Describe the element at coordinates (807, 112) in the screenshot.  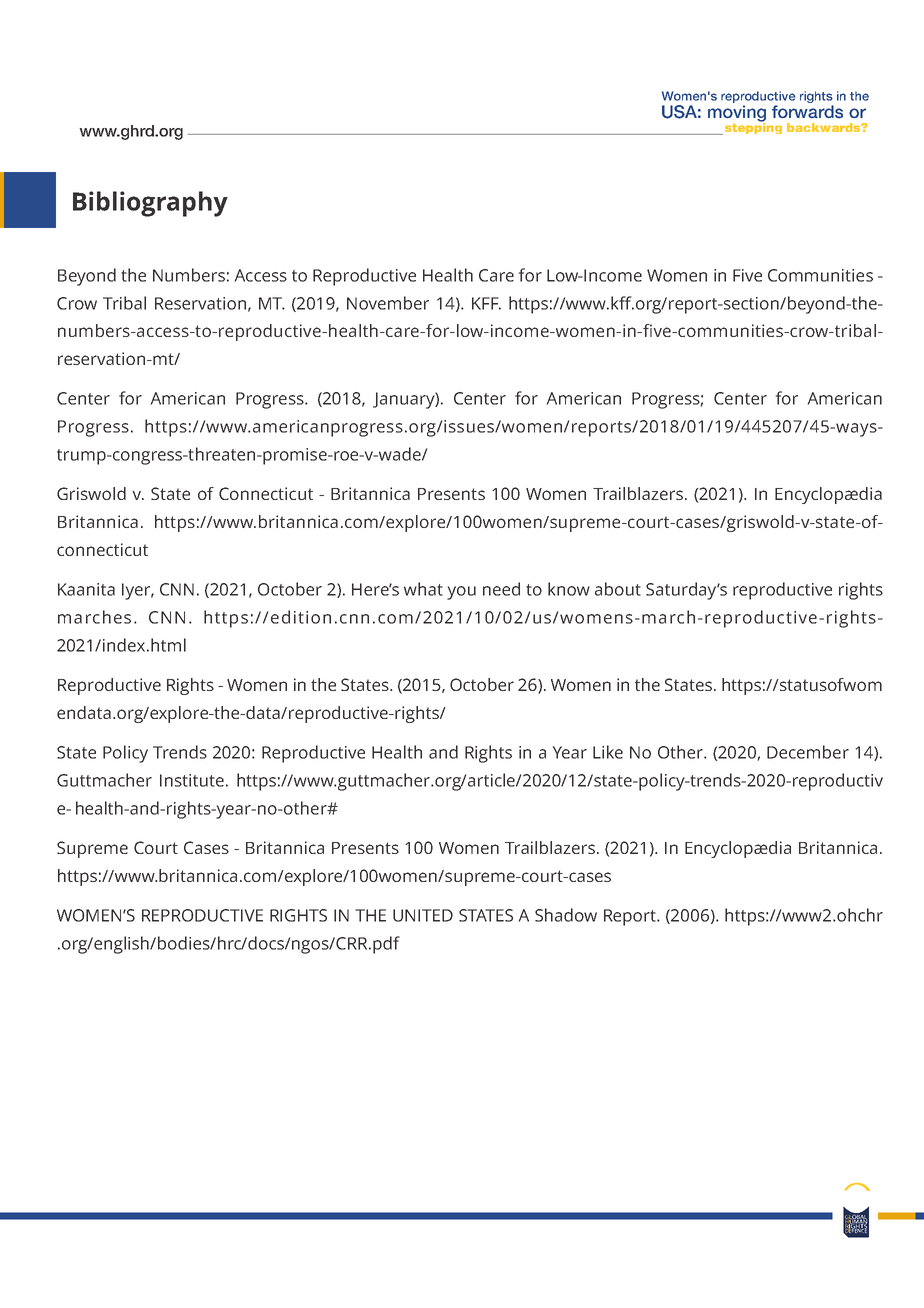
I see `forwards` at that location.
